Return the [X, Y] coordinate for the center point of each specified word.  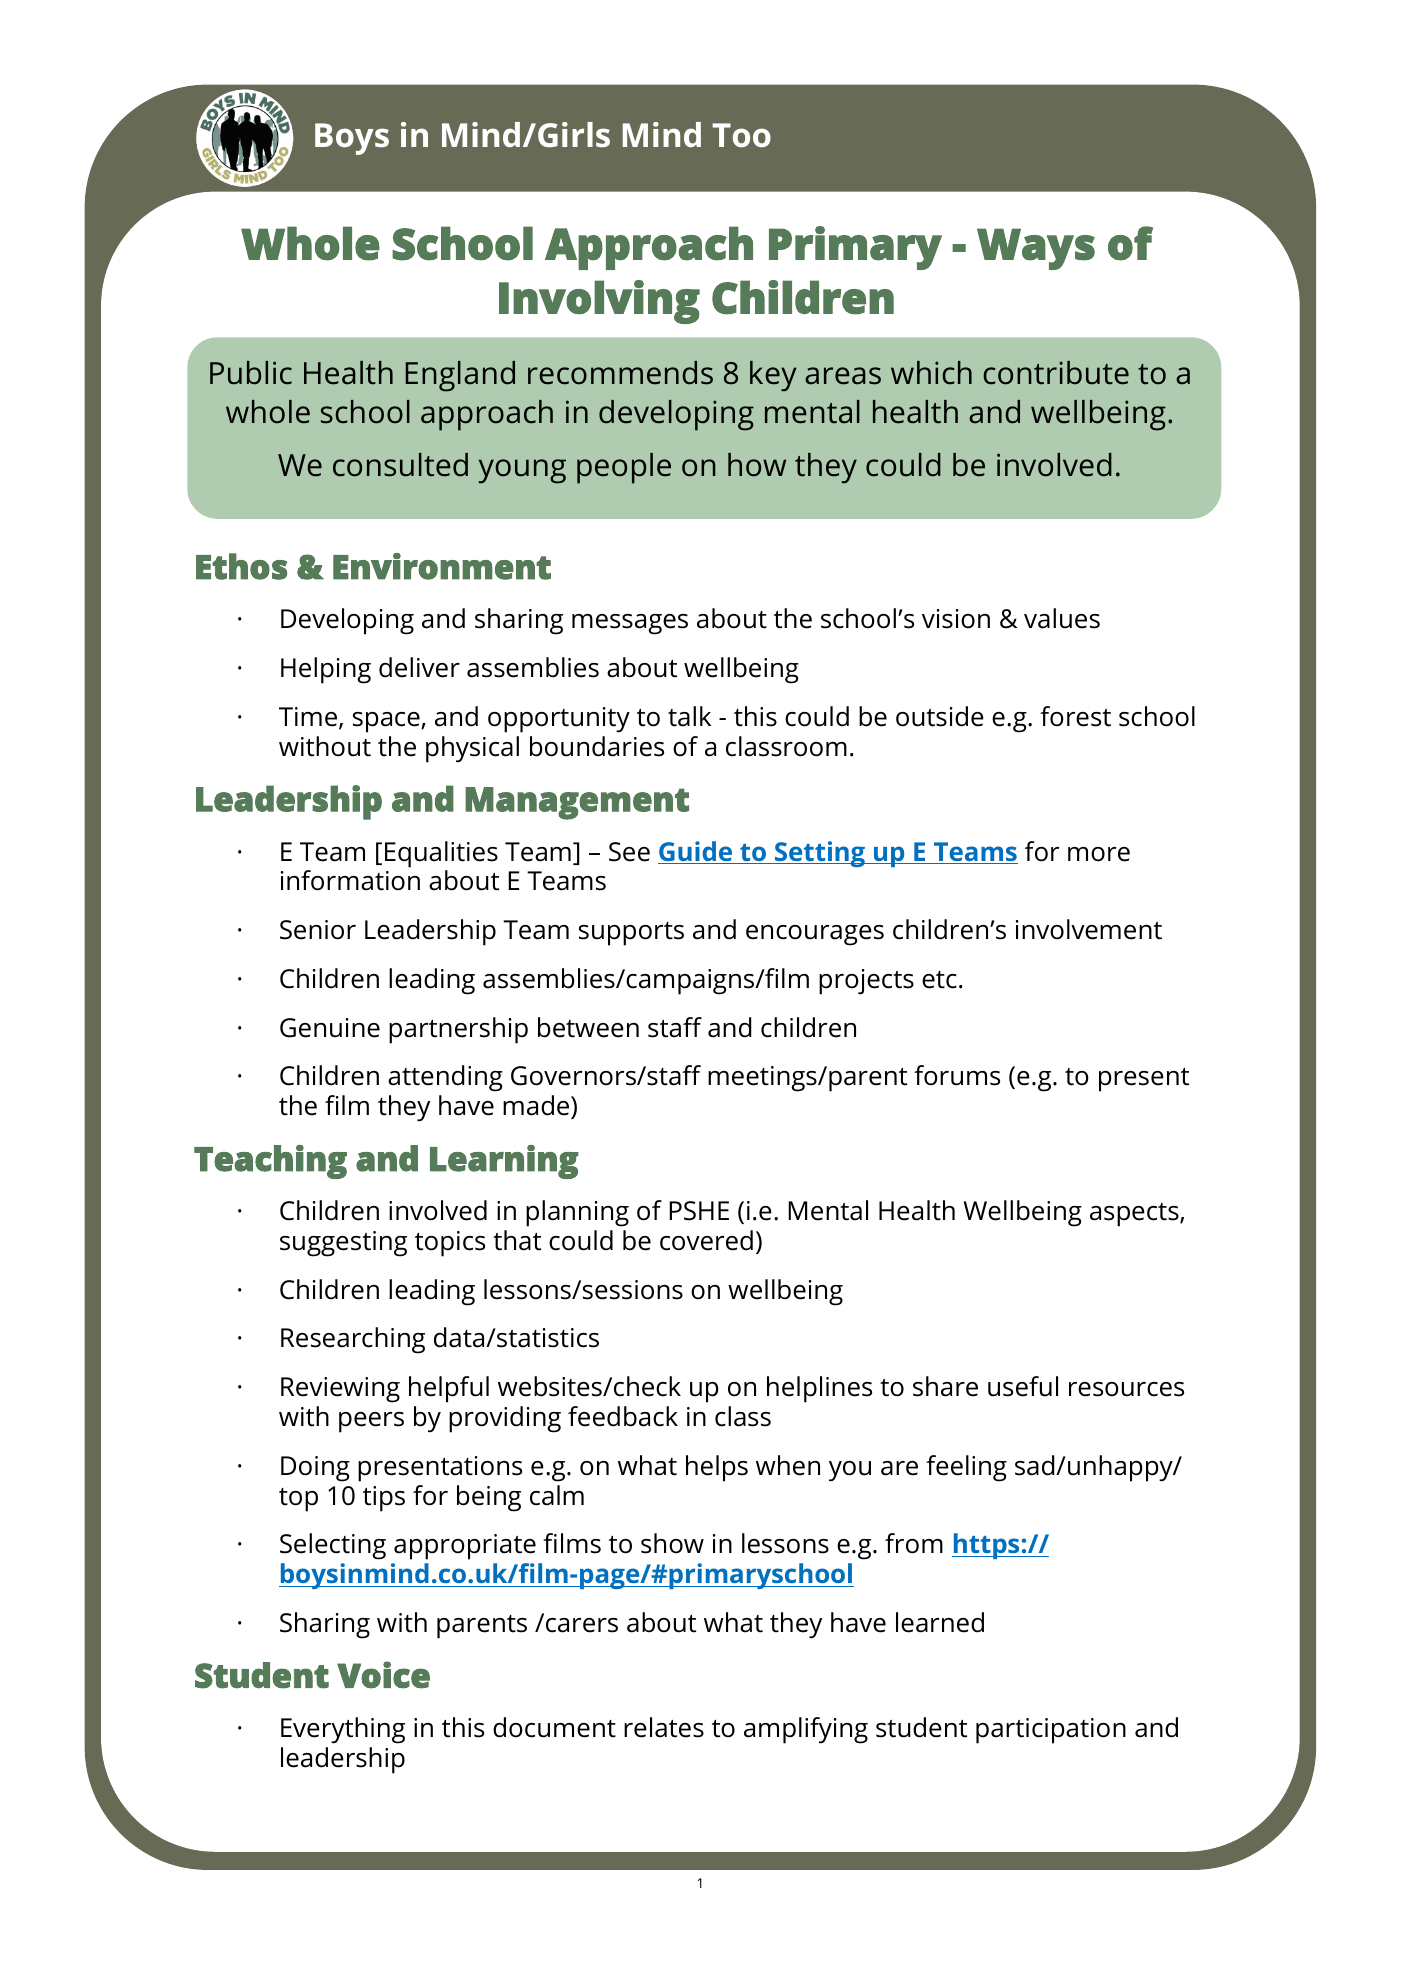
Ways [1036, 249]
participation [1051, 1731]
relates [664, 1727]
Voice [383, 1675]
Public [251, 373]
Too [741, 135]
